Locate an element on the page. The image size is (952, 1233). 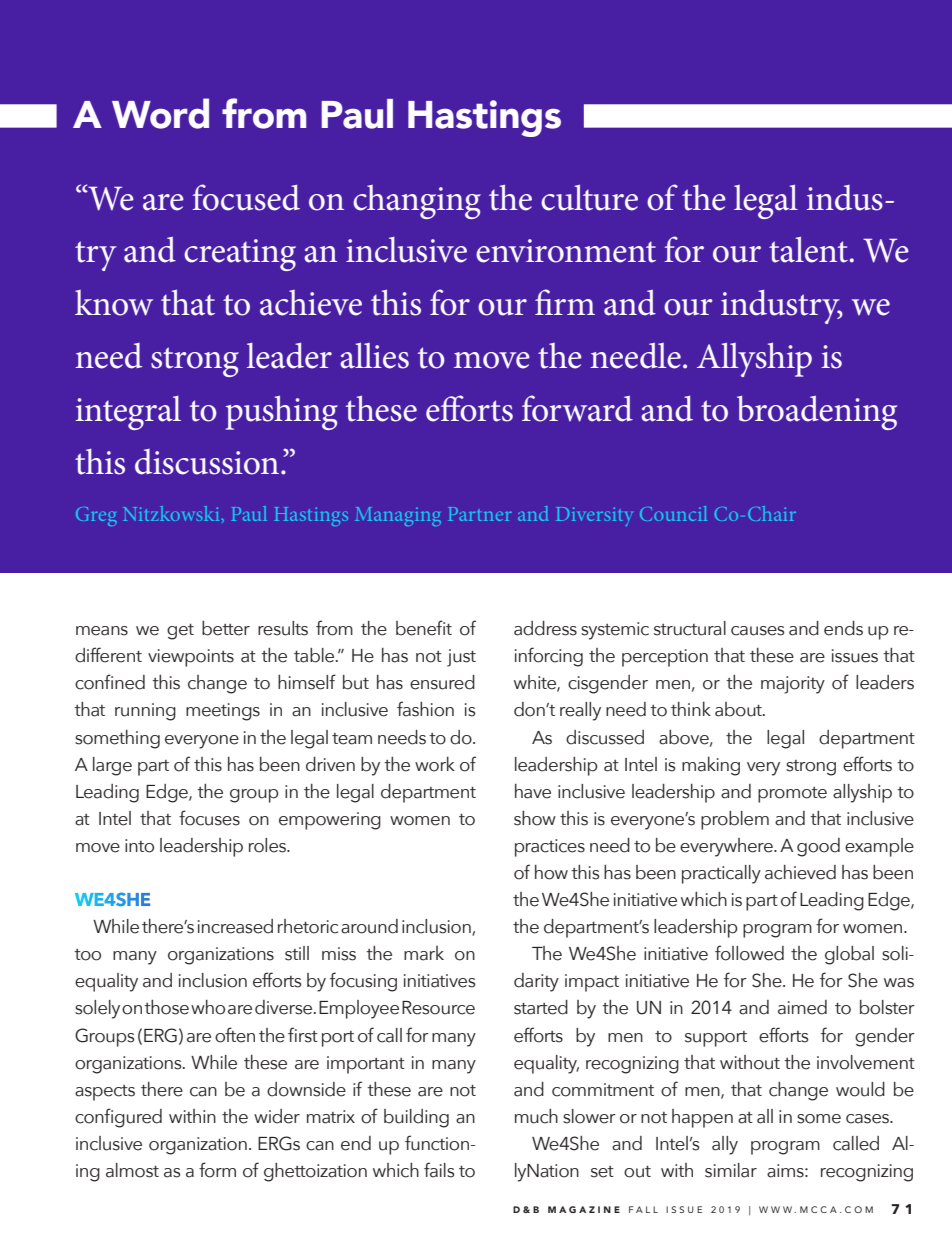
practices is located at coordinates (550, 848).
